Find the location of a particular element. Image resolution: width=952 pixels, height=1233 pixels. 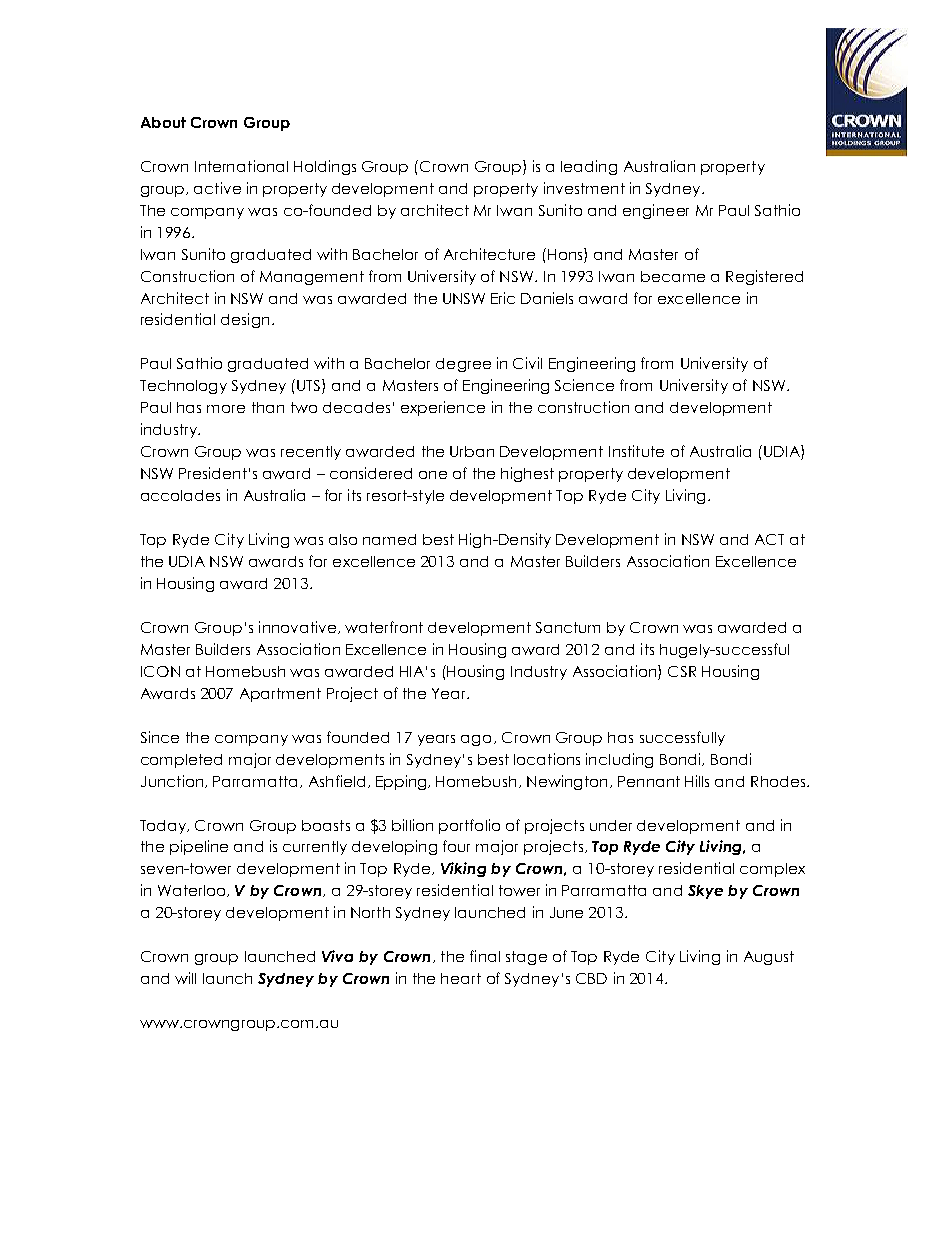

will is located at coordinates (185, 978).
